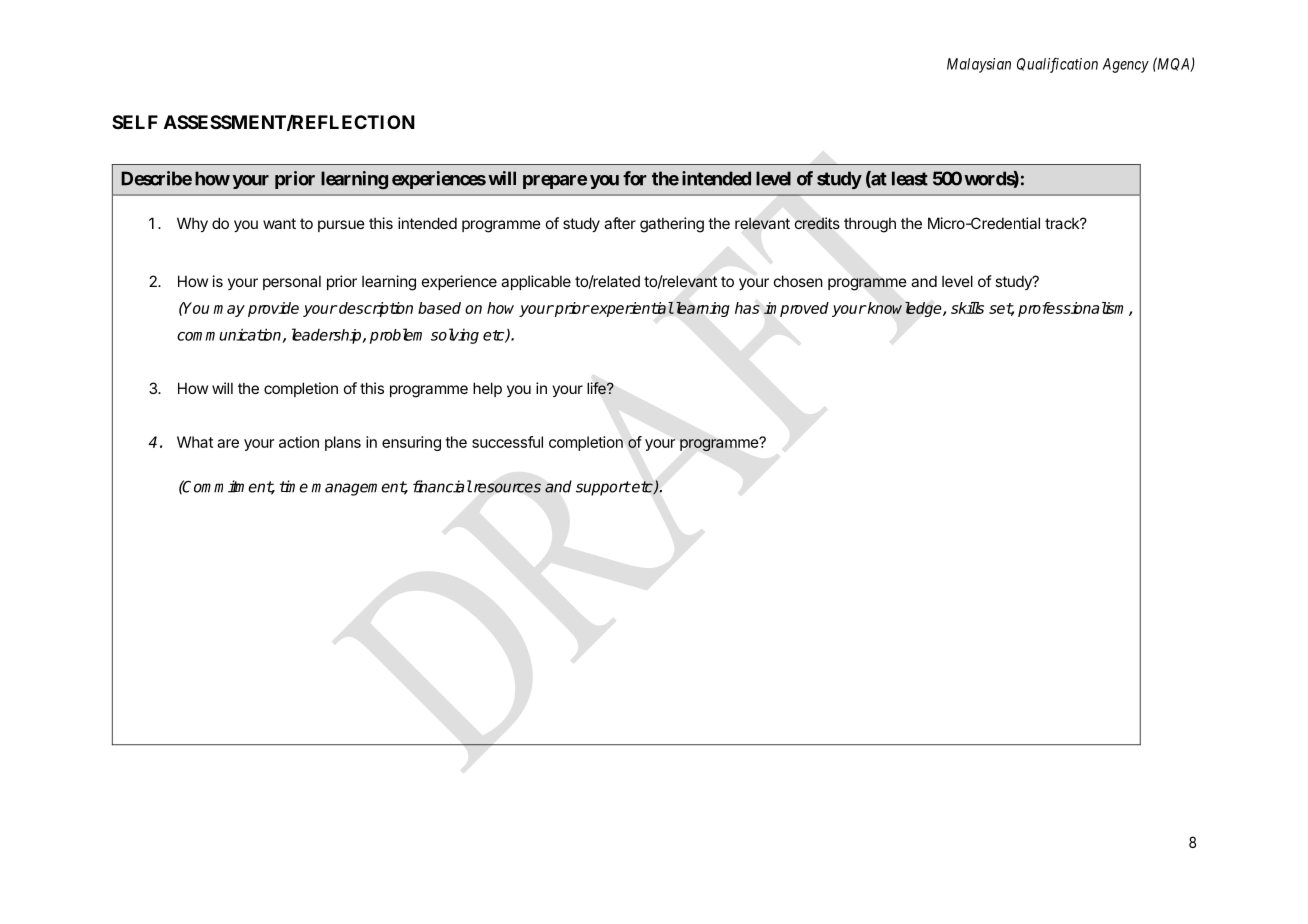 This image has height=924, width=1308. What do you see at coordinates (603, 488) in the image?
I see `support` at bounding box center [603, 488].
